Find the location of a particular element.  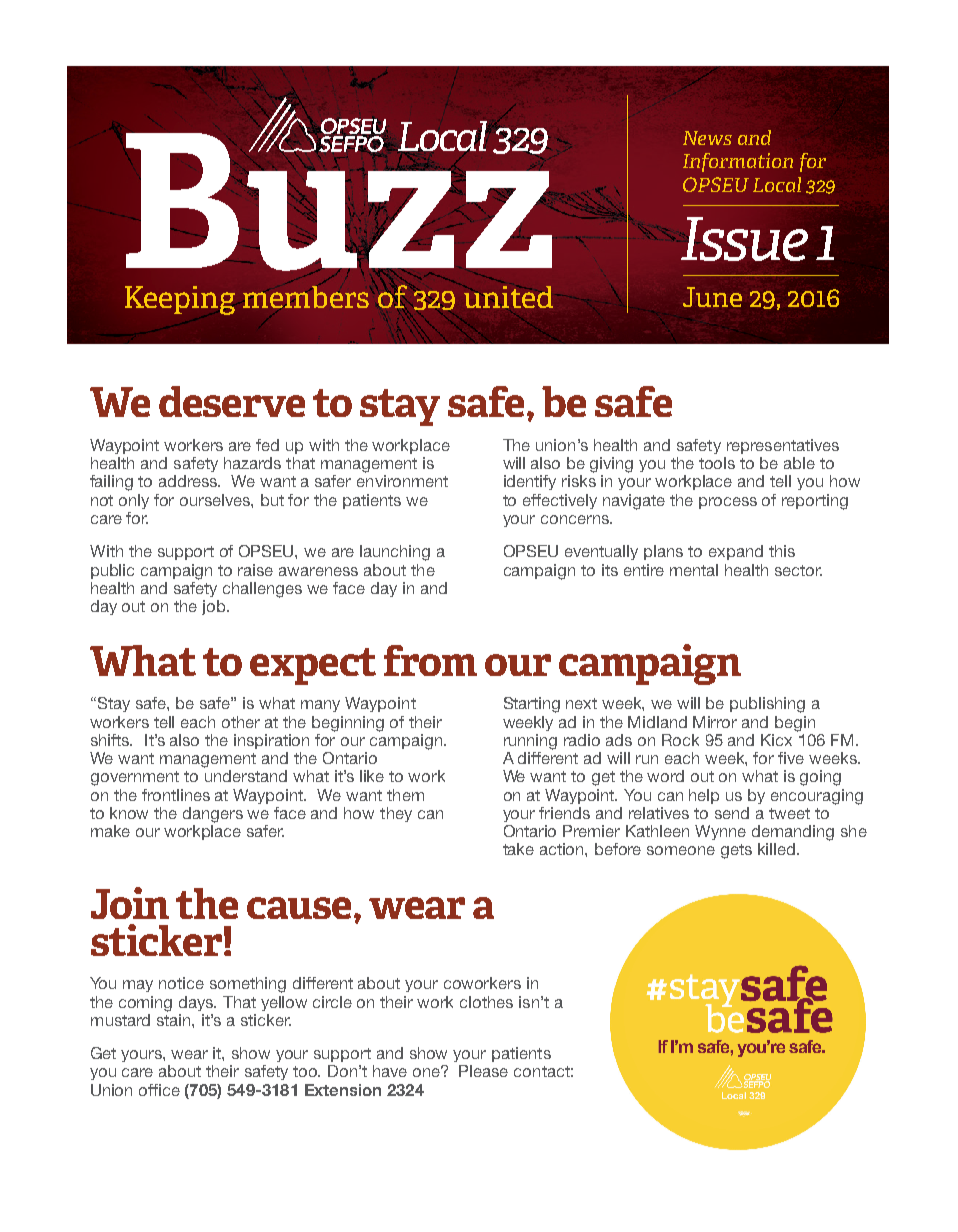

Information is located at coordinates (738, 162).
